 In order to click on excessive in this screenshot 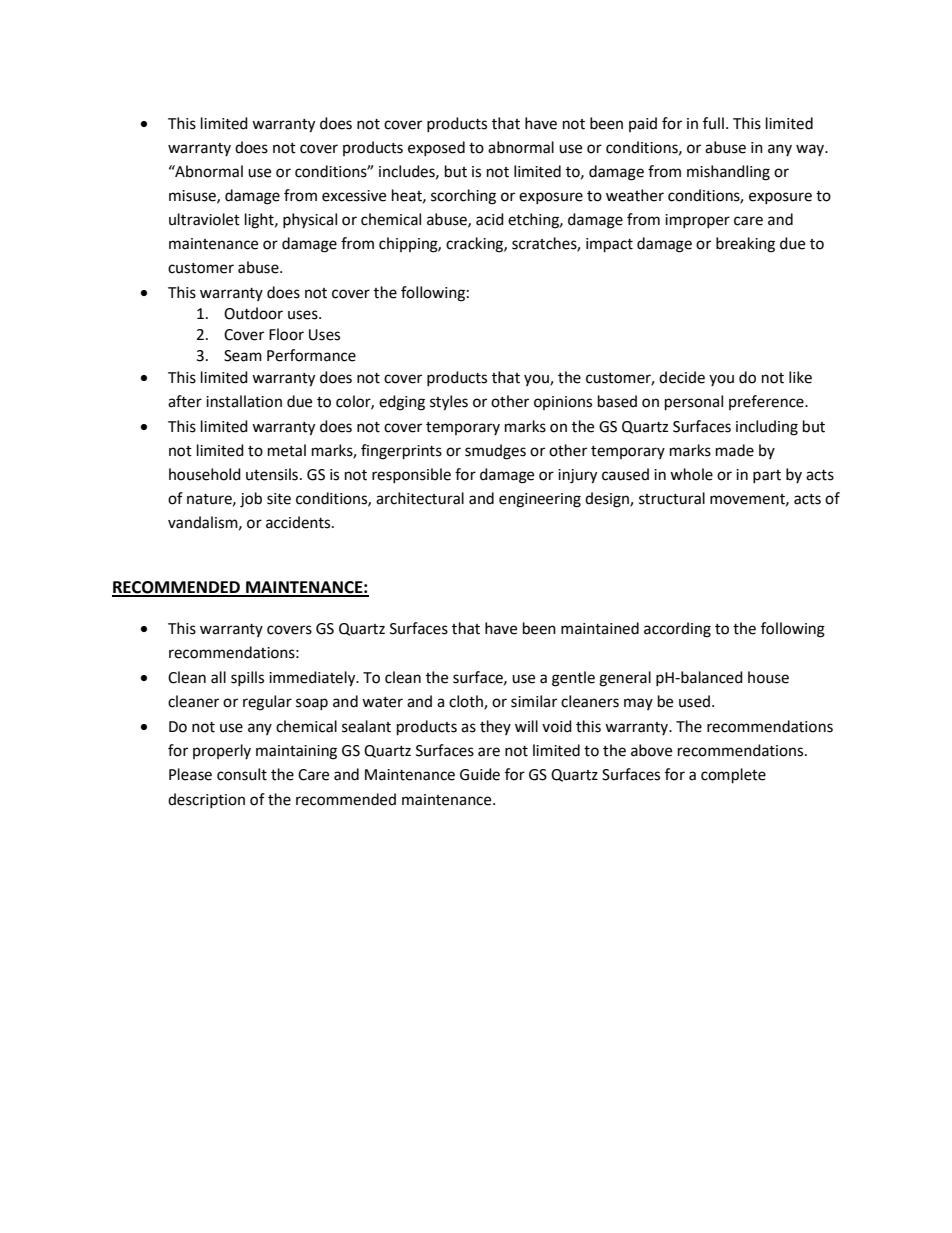, I will do `click(354, 196)`.
